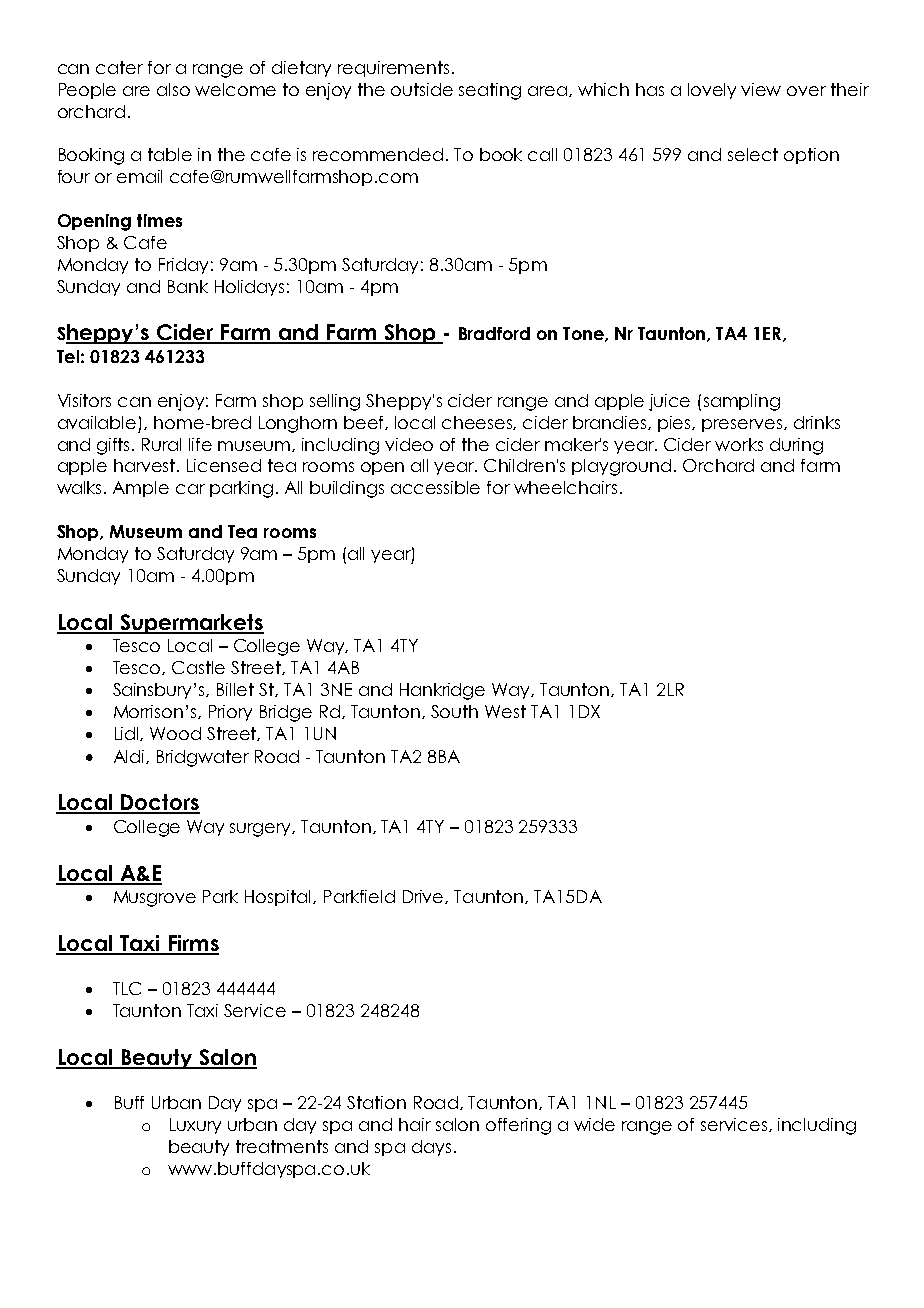 This screenshot has height=1308, width=924. I want to click on Luxury, so click(195, 1126).
